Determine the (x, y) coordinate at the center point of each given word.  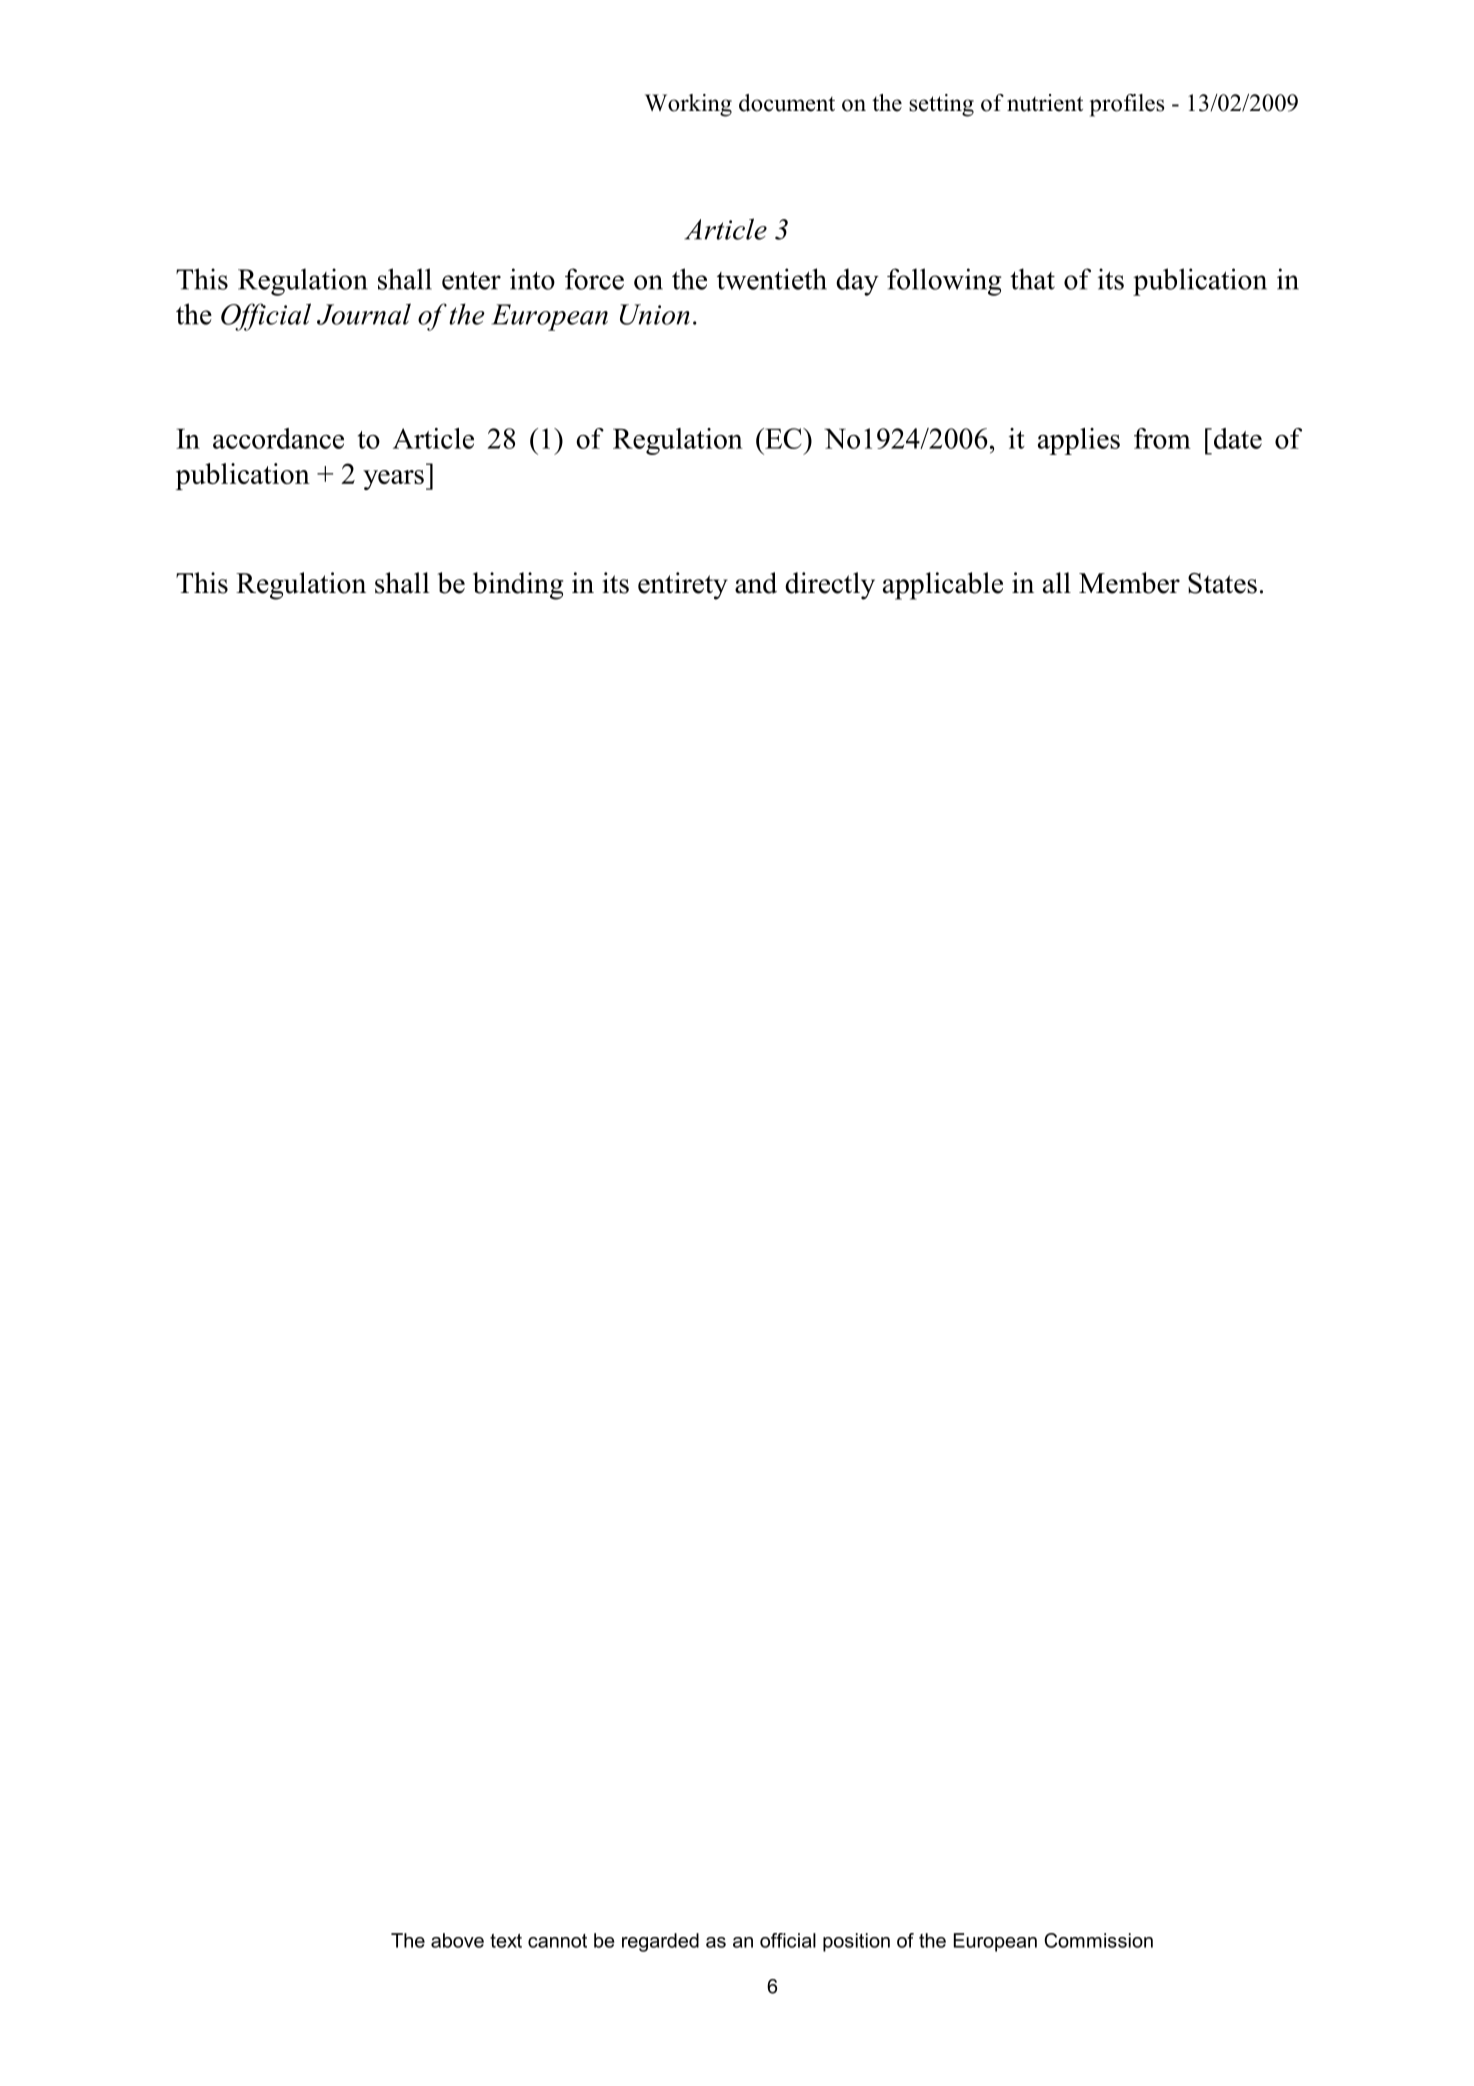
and (756, 583)
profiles (1127, 105)
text (506, 1941)
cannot (557, 1941)
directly (830, 586)
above (457, 1940)
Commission (1098, 1940)
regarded (660, 1942)
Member (1129, 583)
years (393, 480)
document (787, 103)
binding (518, 586)
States (1222, 583)
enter (471, 280)
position (856, 1942)
